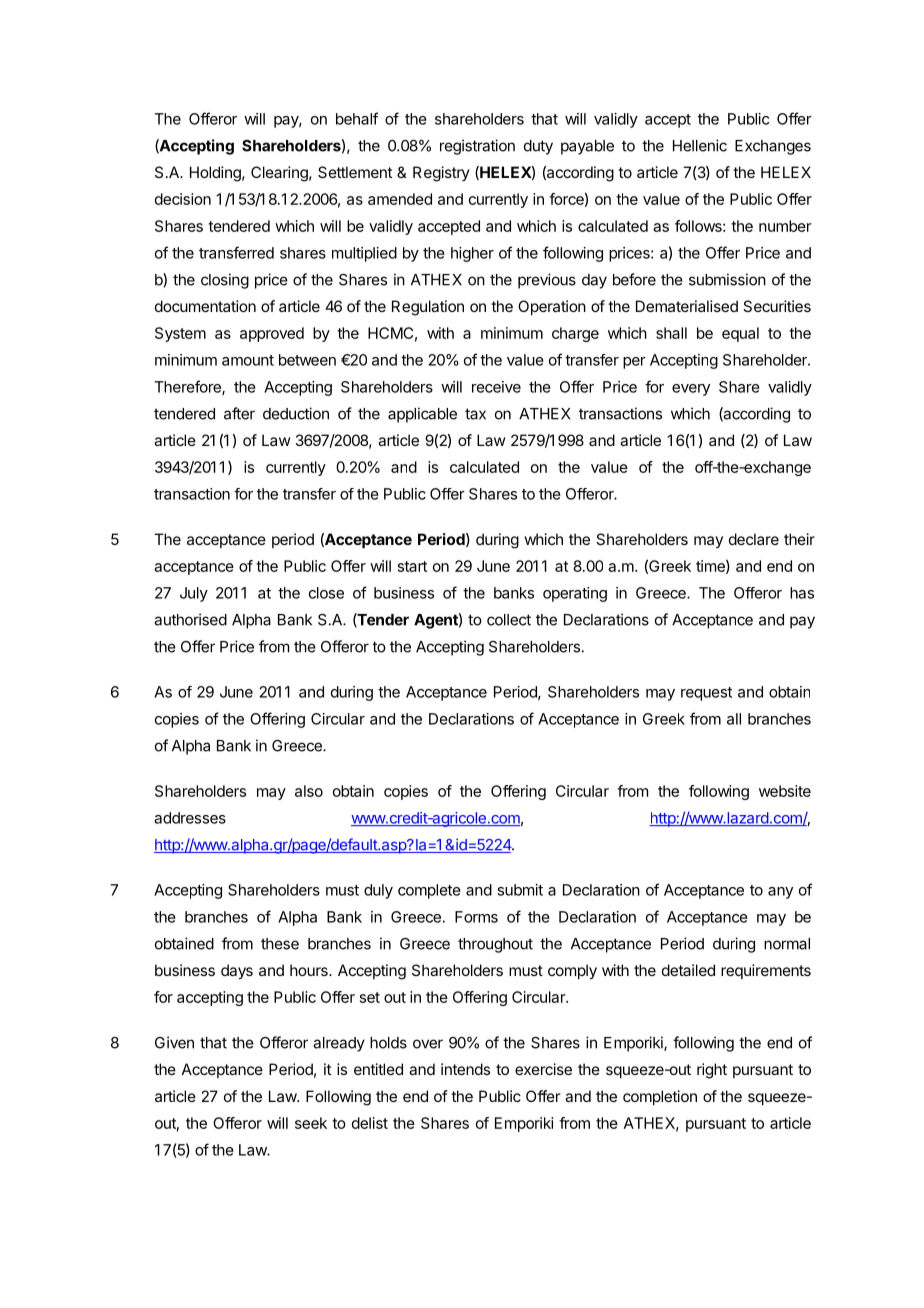 The width and height of the image is (924, 1308). I want to click on seek, so click(311, 1123).
